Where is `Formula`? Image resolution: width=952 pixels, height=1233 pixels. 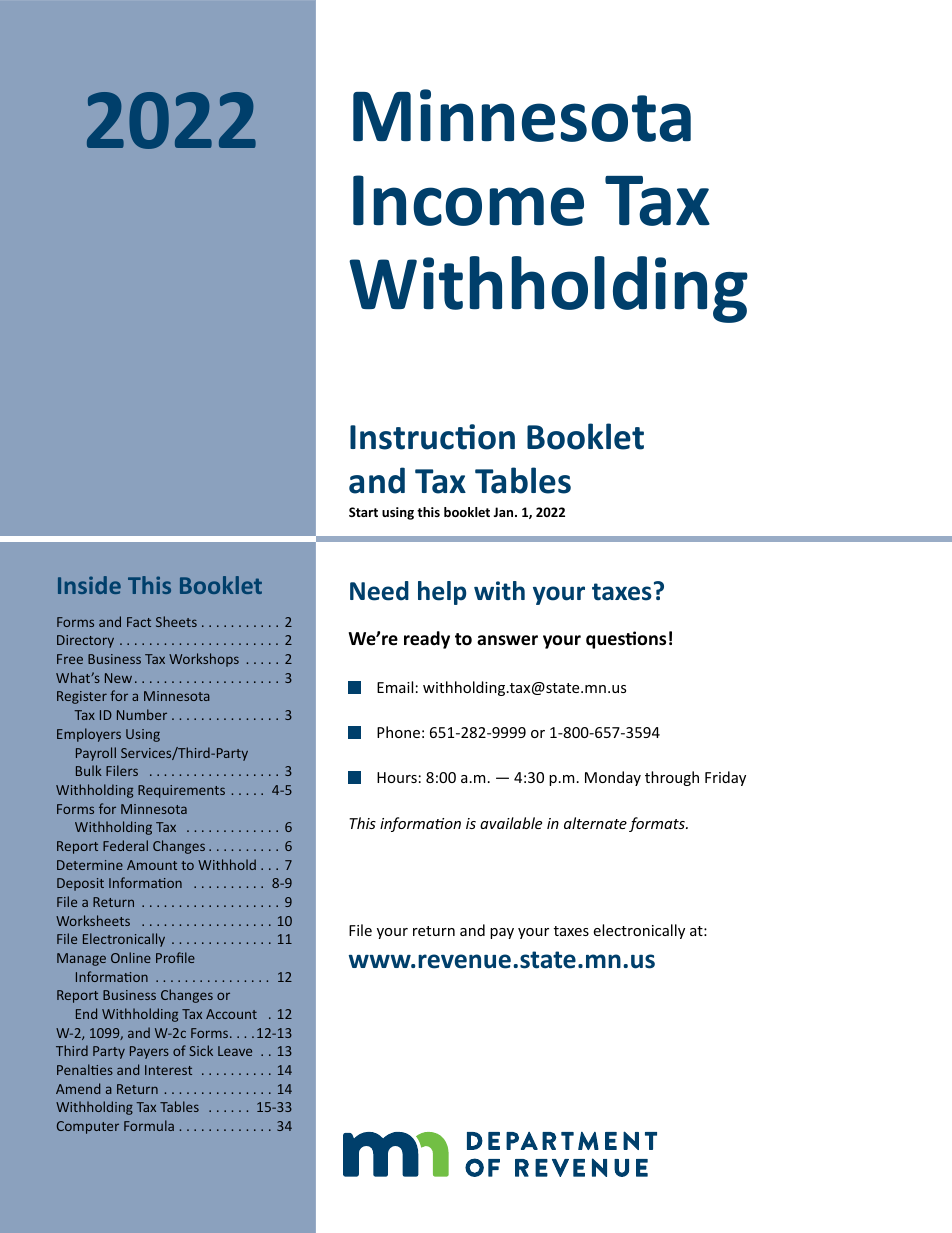 Formula is located at coordinates (149, 1125).
